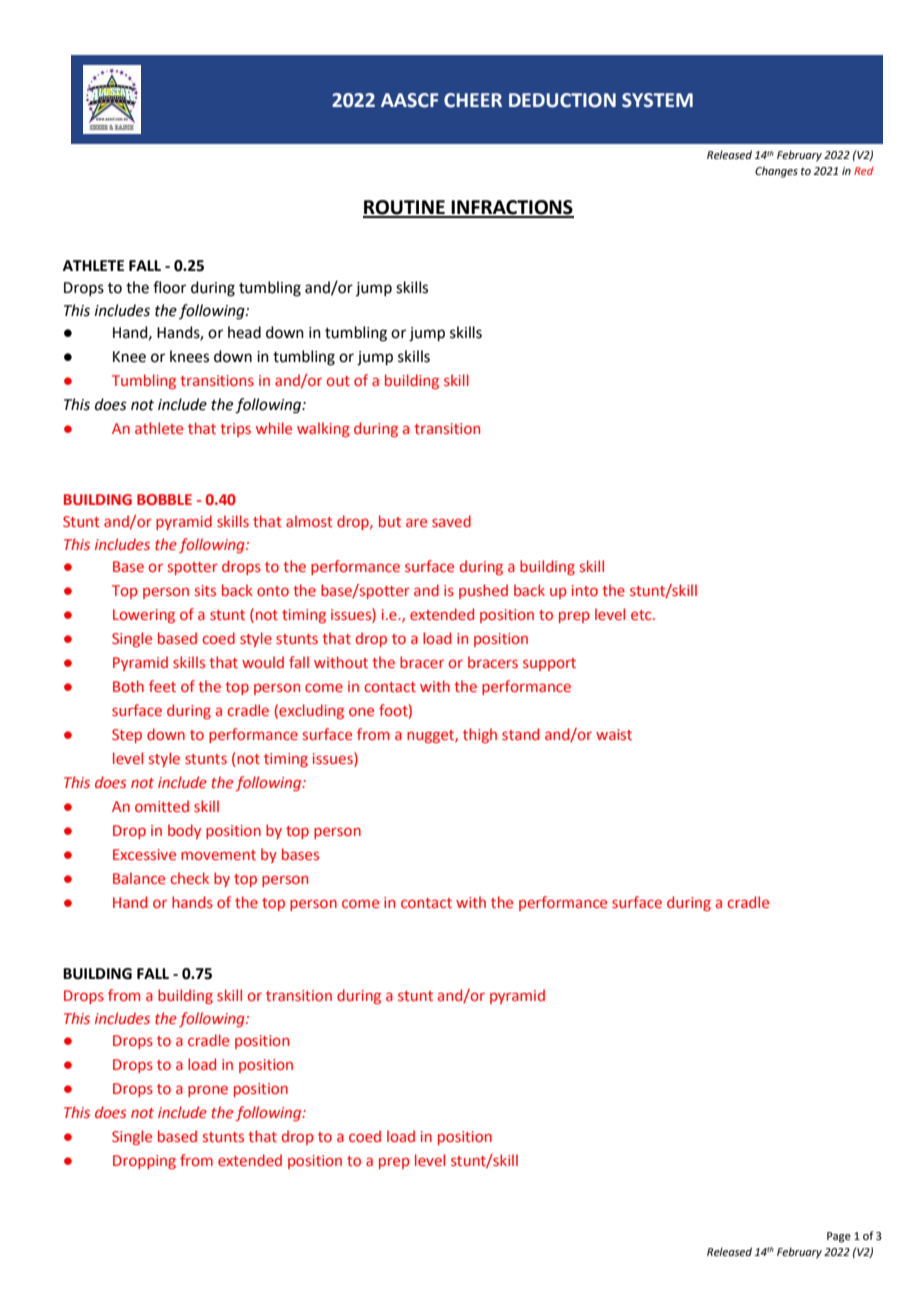  Describe the element at coordinates (520, 734) in the screenshot. I see `stand` at that location.
